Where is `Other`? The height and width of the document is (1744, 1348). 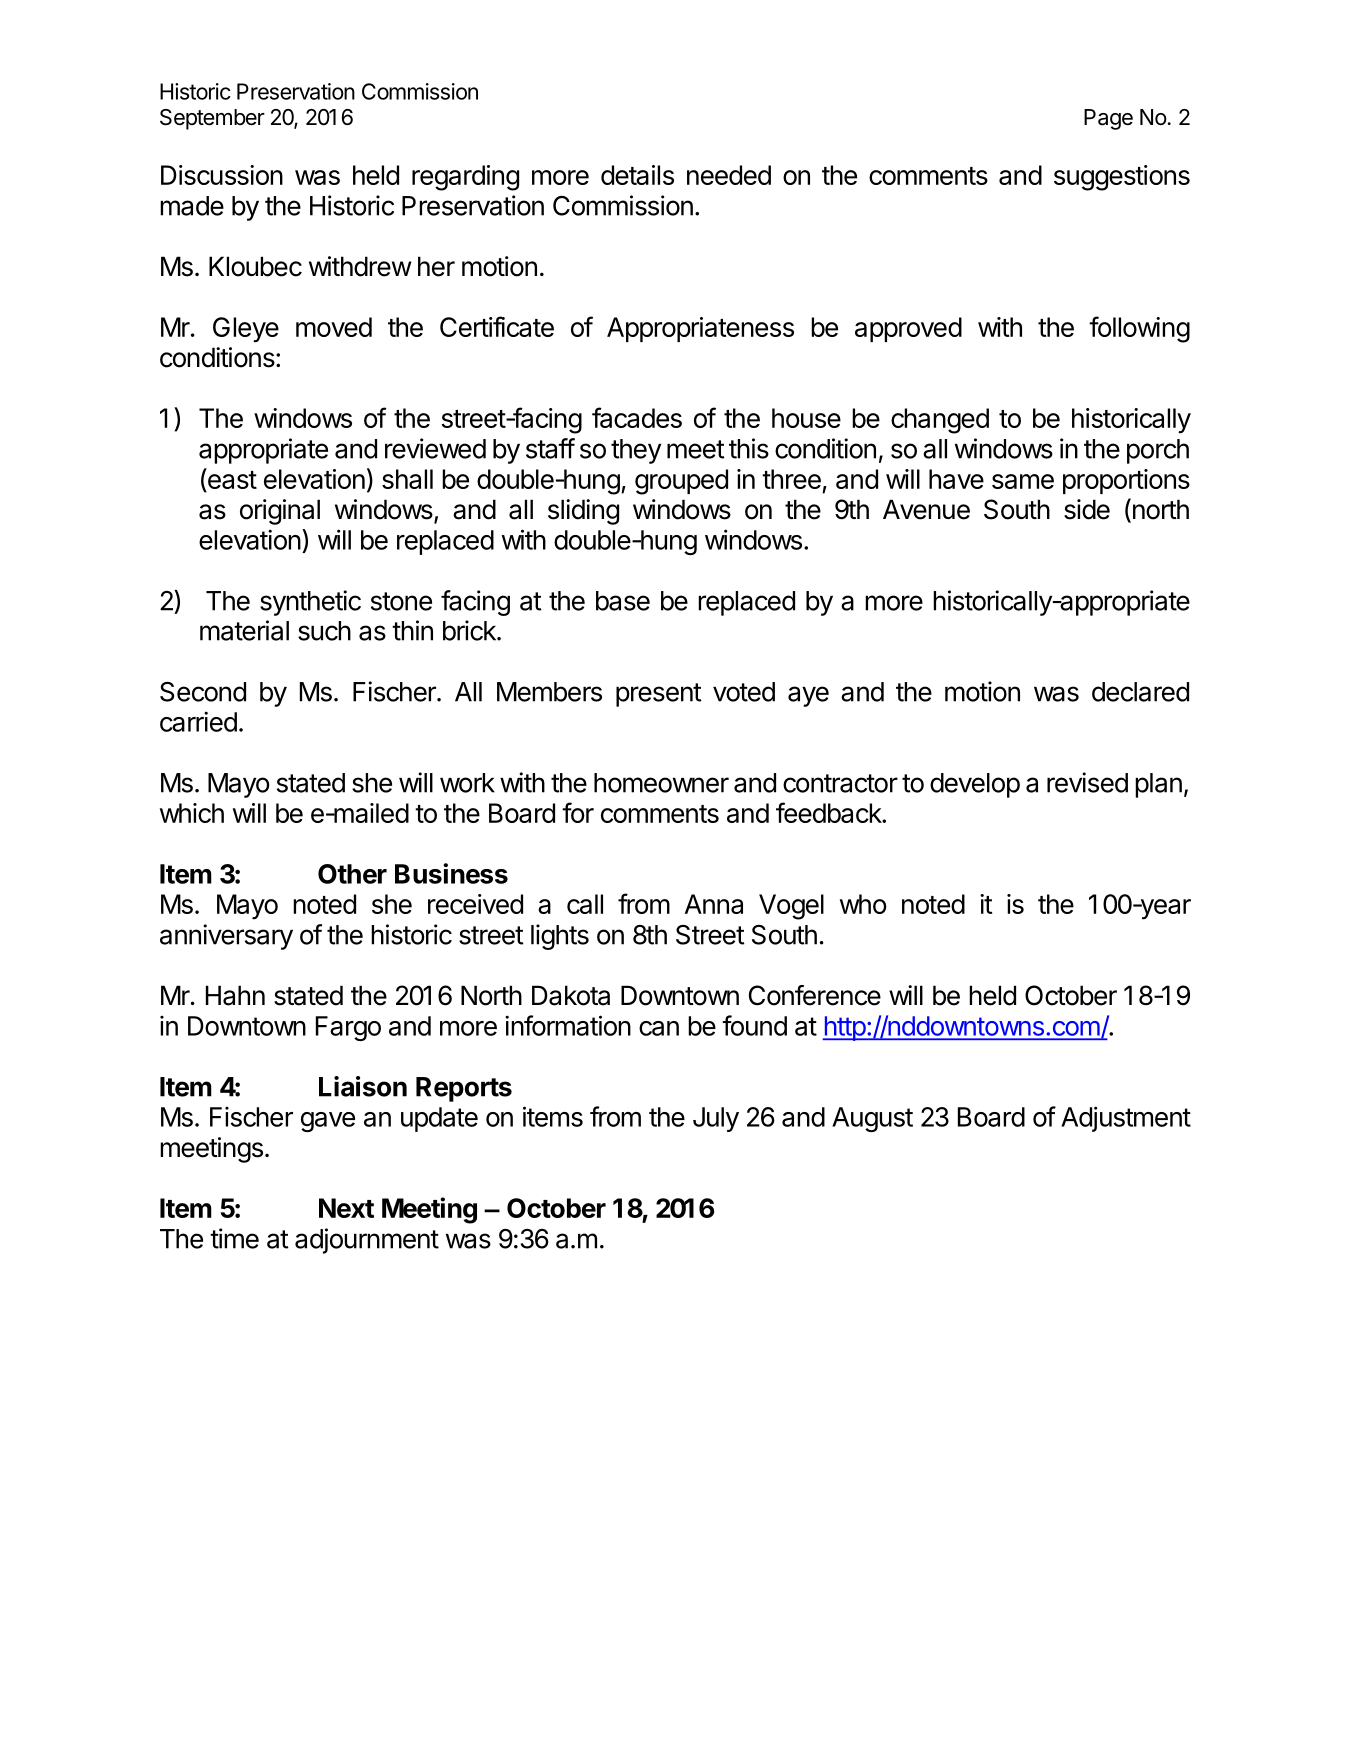
Other is located at coordinates (352, 874).
